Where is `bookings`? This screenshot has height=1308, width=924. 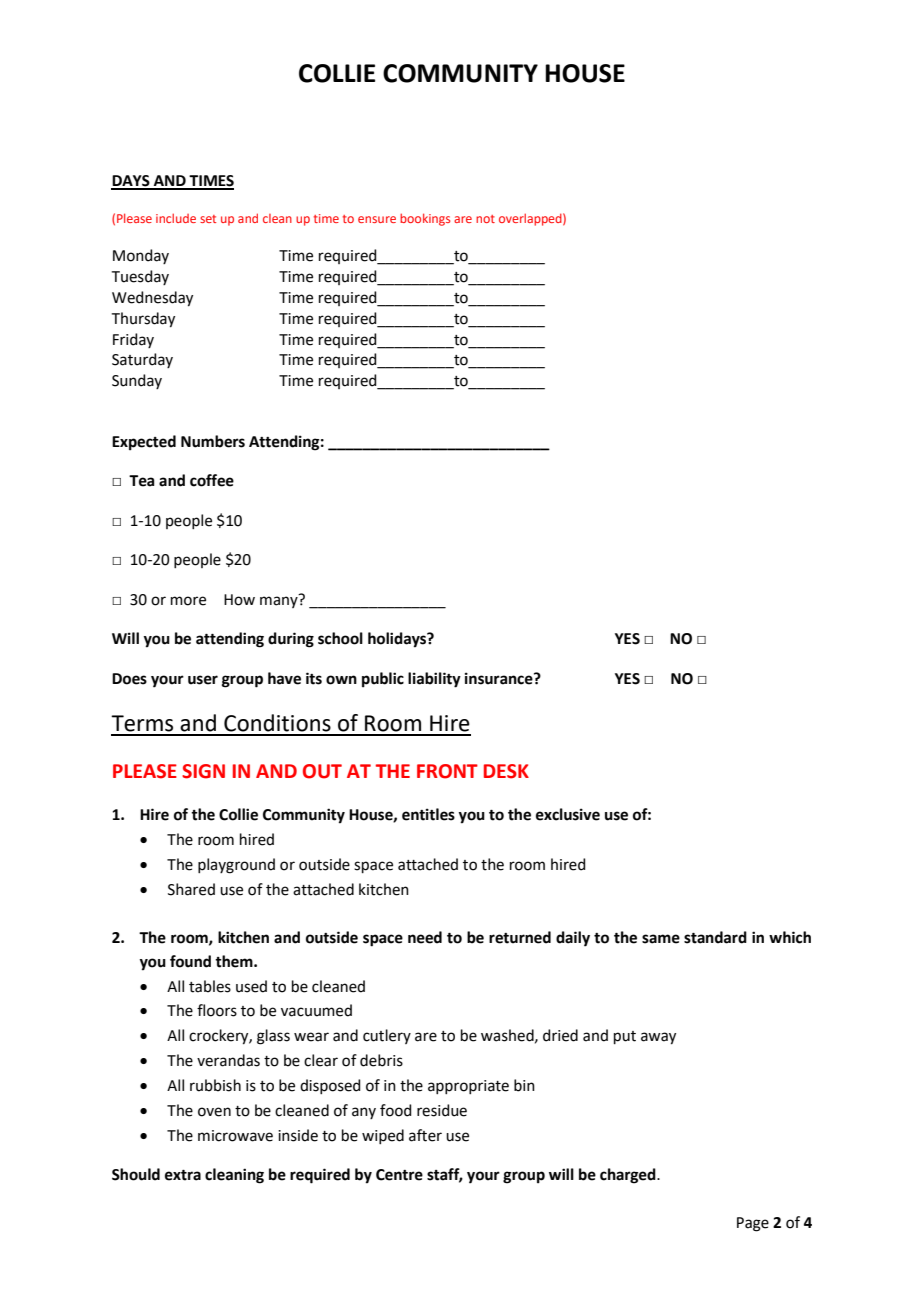
bookings is located at coordinates (425, 219).
